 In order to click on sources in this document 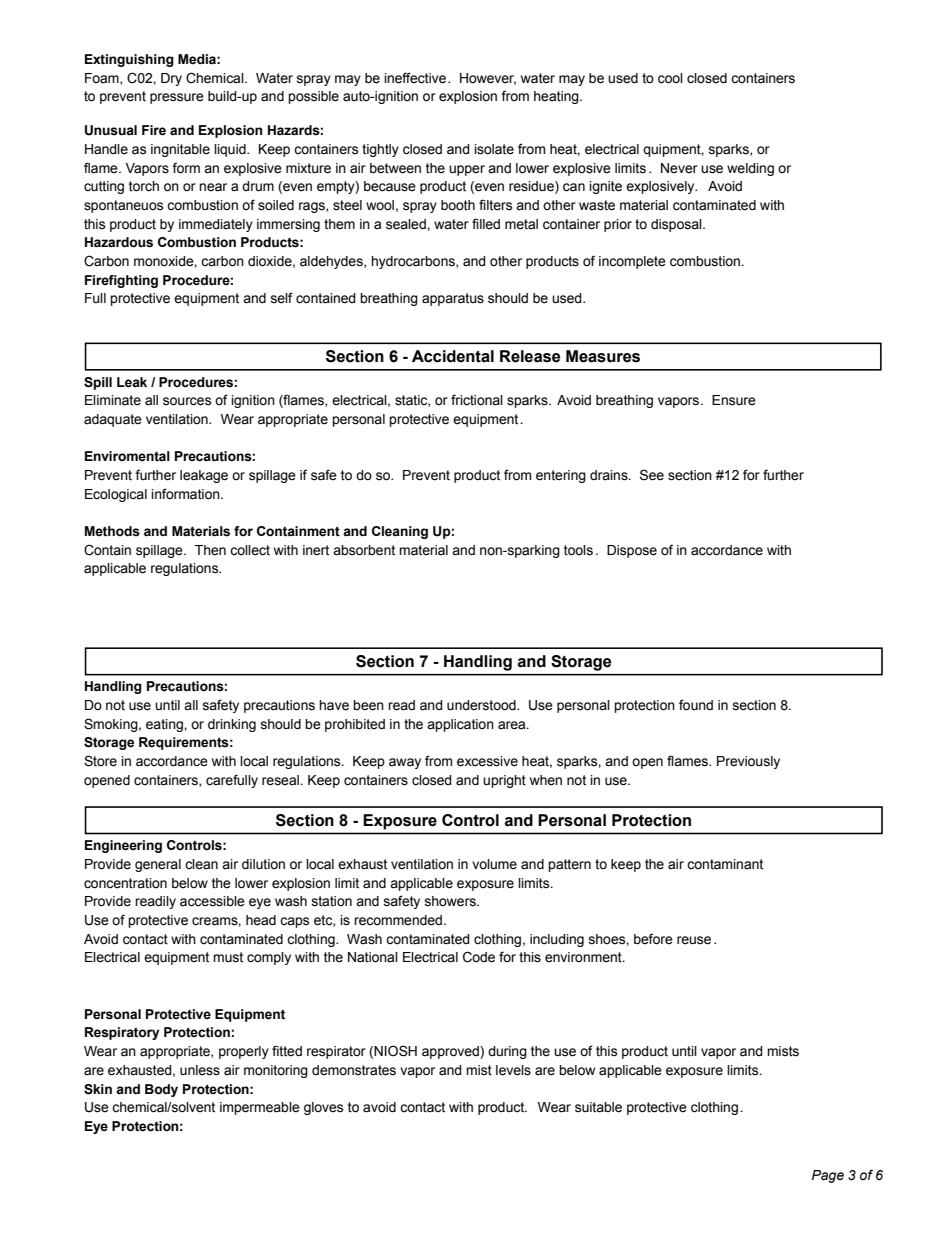, I will do `click(187, 401)`.
